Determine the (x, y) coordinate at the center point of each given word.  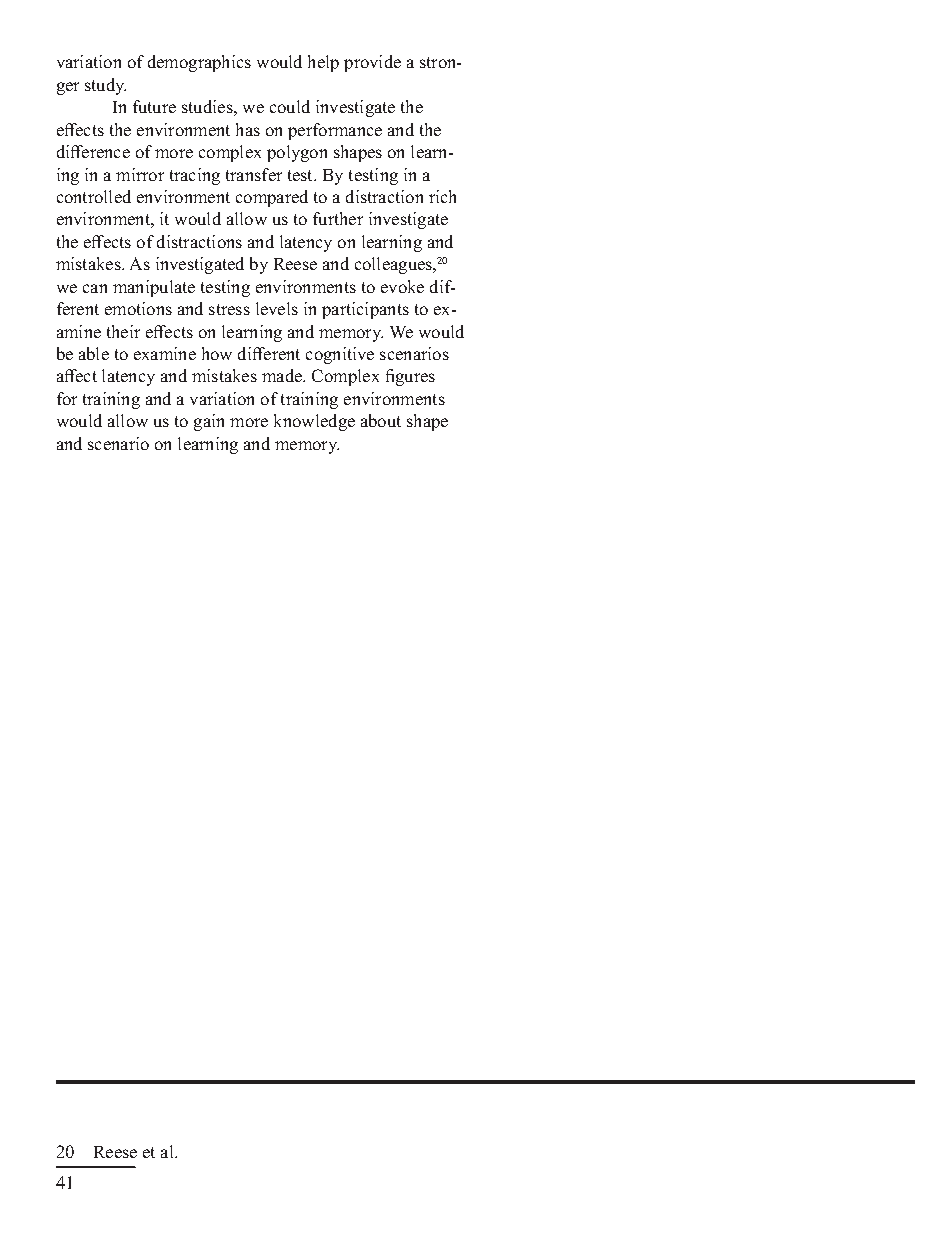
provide (372, 63)
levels (277, 308)
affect (77, 375)
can (95, 288)
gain (209, 422)
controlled (94, 196)
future (154, 106)
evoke (402, 286)
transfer (254, 174)
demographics (199, 63)
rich (442, 196)
